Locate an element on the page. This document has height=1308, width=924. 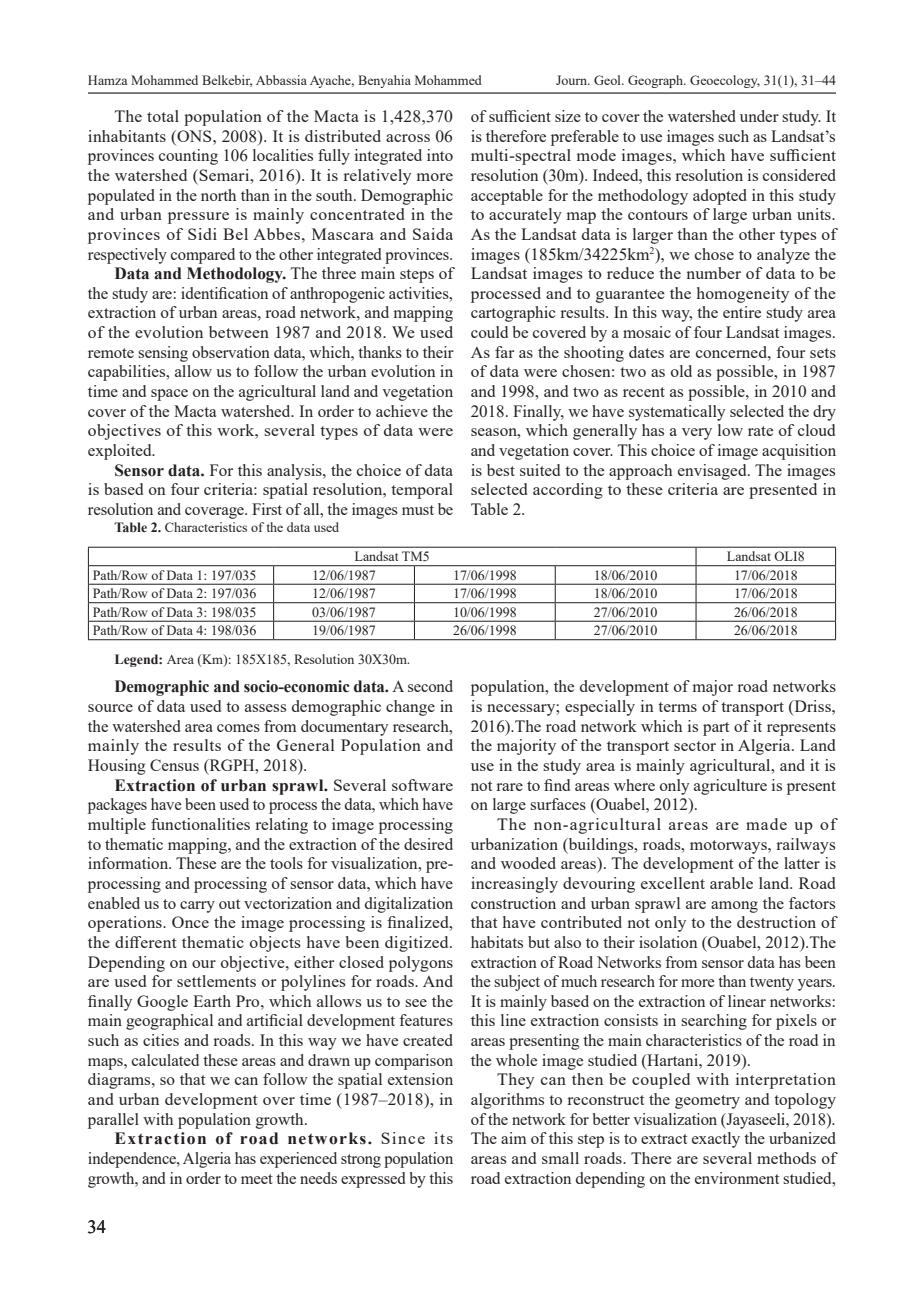
meet is located at coordinates (257, 1179).
